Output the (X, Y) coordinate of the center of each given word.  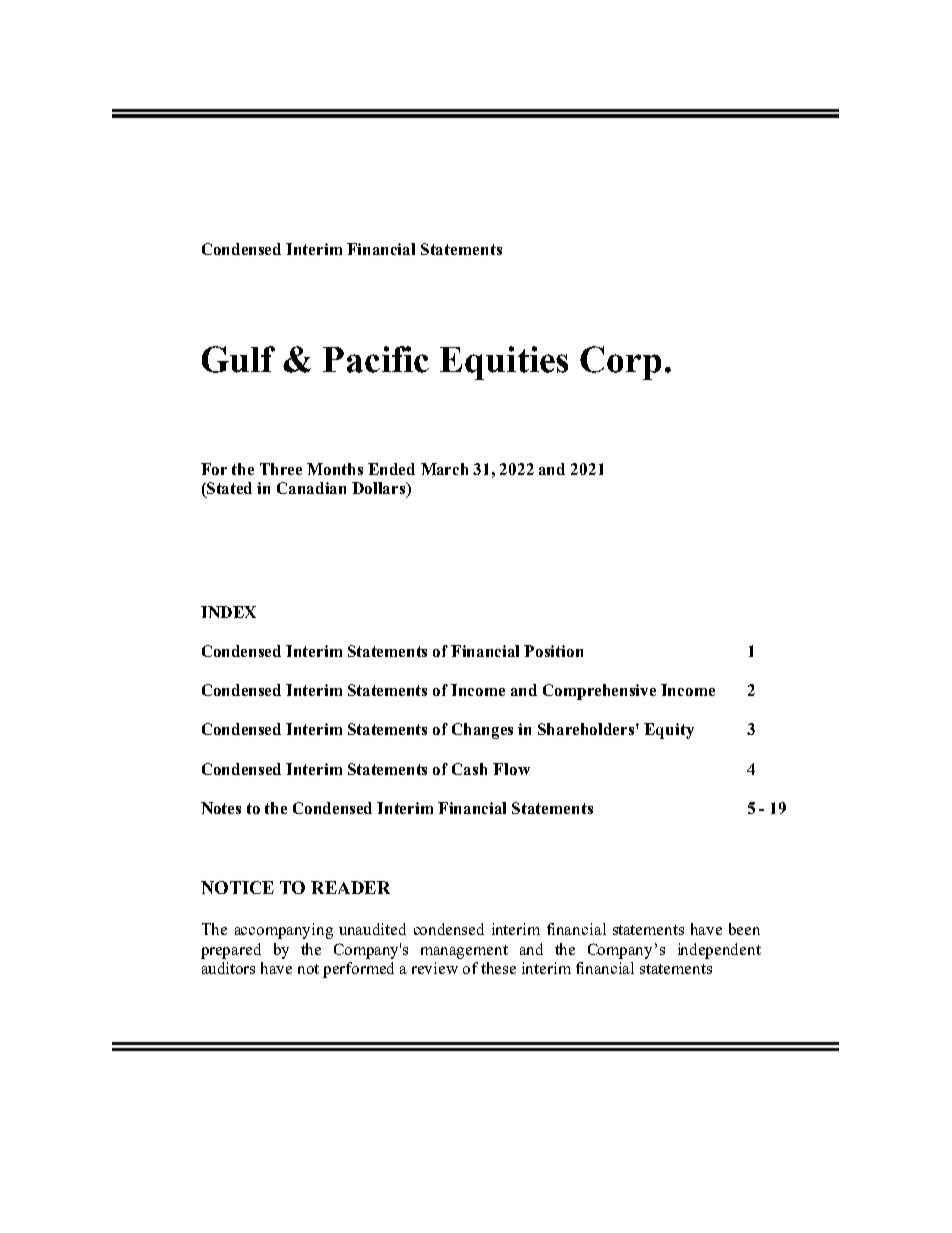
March (444, 469)
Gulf (238, 359)
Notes (221, 808)
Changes (482, 731)
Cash (469, 769)
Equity (669, 731)
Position (553, 651)
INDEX (228, 612)
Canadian (311, 488)
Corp (620, 363)
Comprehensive (599, 692)
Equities (504, 363)
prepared (231, 951)
